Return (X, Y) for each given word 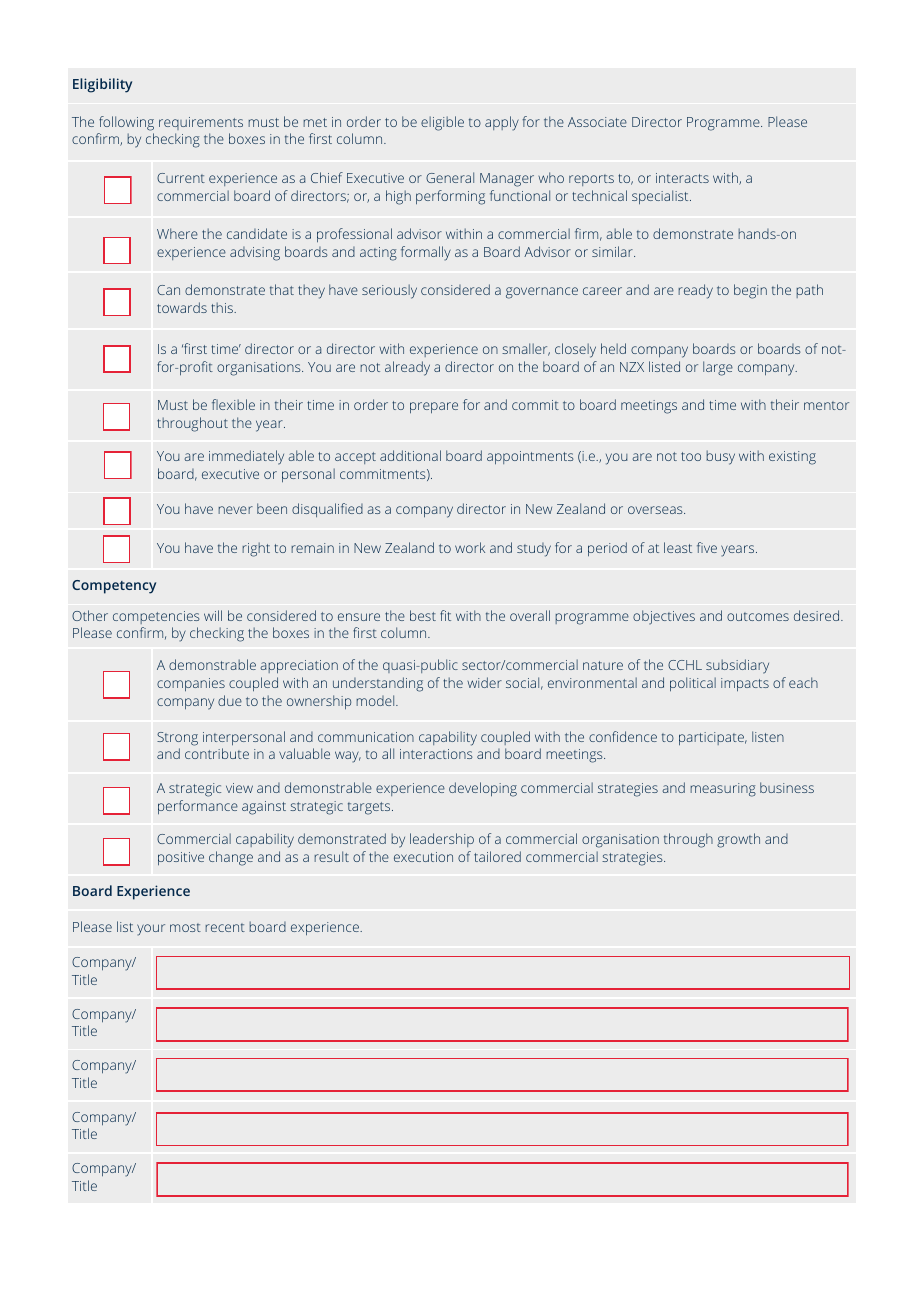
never (235, 510)
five (707, 547)
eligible (442, 123)
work (470, 547)
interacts (682, 178)
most (185, 927)
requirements (201, 123)
